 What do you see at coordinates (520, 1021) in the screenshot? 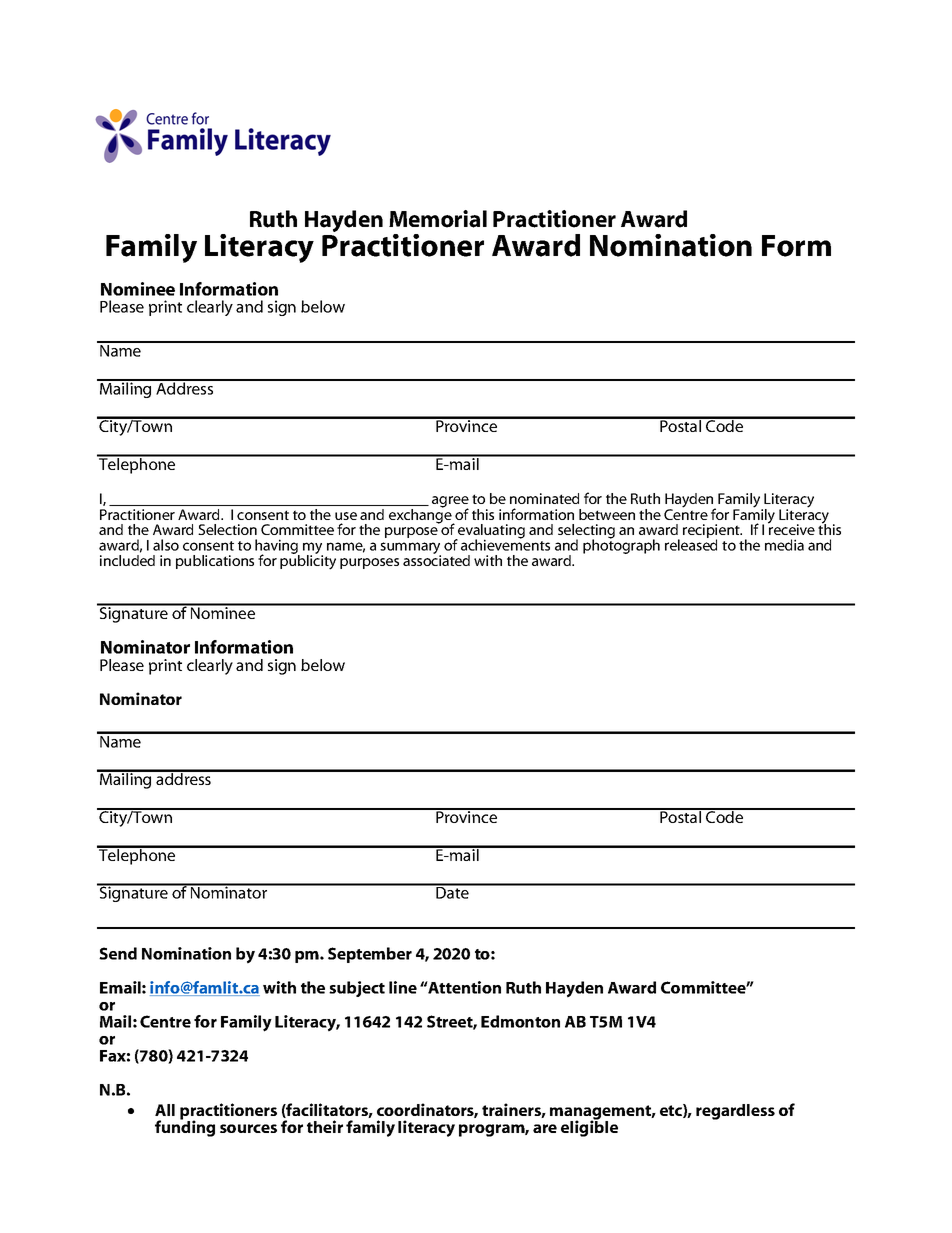
I see `Edmonton` at bounding box center [520, 1021].
